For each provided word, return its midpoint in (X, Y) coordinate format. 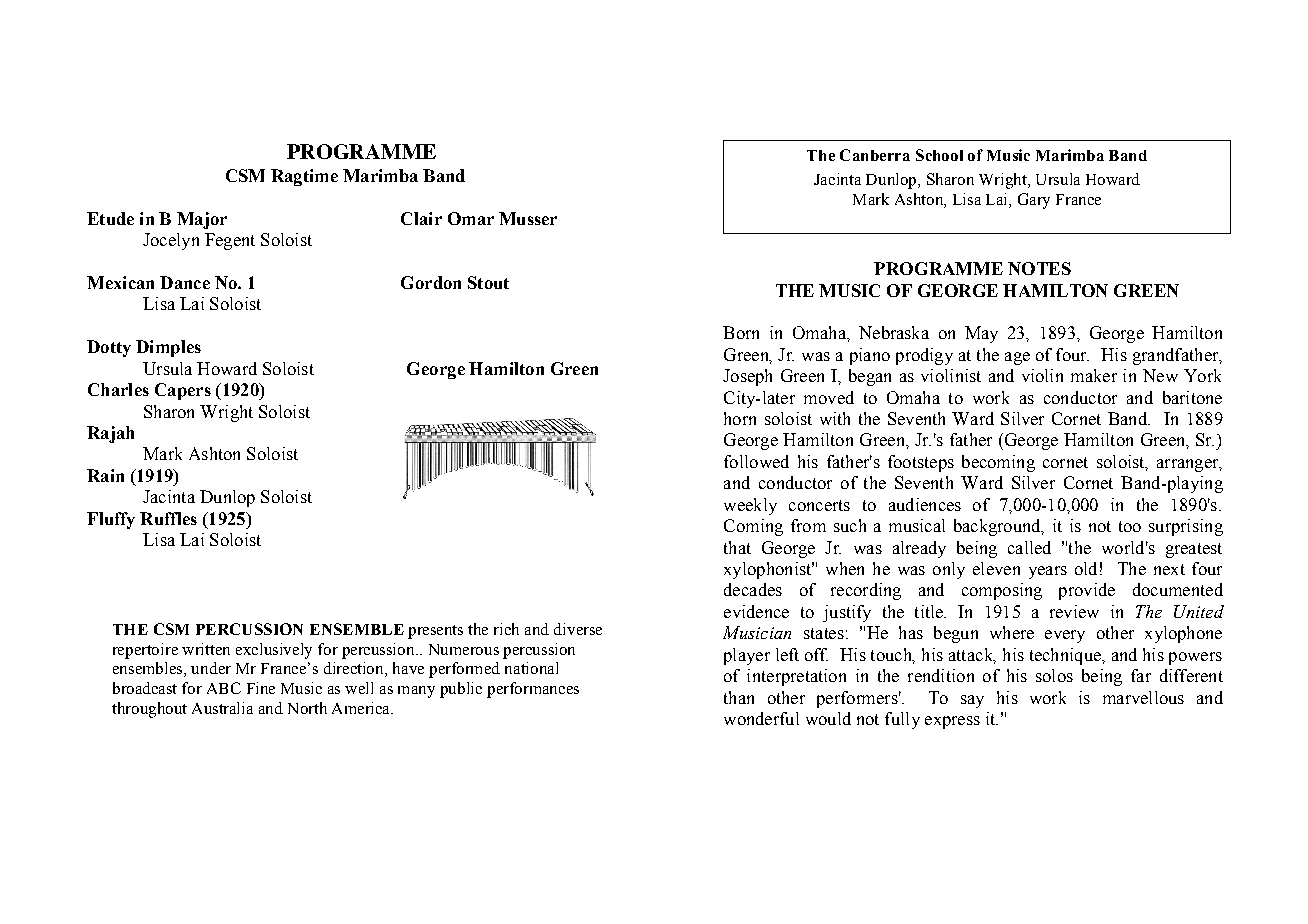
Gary (1034, 201)
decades (753, 589)
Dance (185, 282)
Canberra (875, 155)
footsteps (921, 463)
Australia (222, 708)
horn (740, 418)
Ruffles (168, 518)
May (981, 334)
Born (741, 332)
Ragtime (304, 177)
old (1086, 568)
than (739, 697)
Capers (183, 391)
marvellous (1143, 697)
